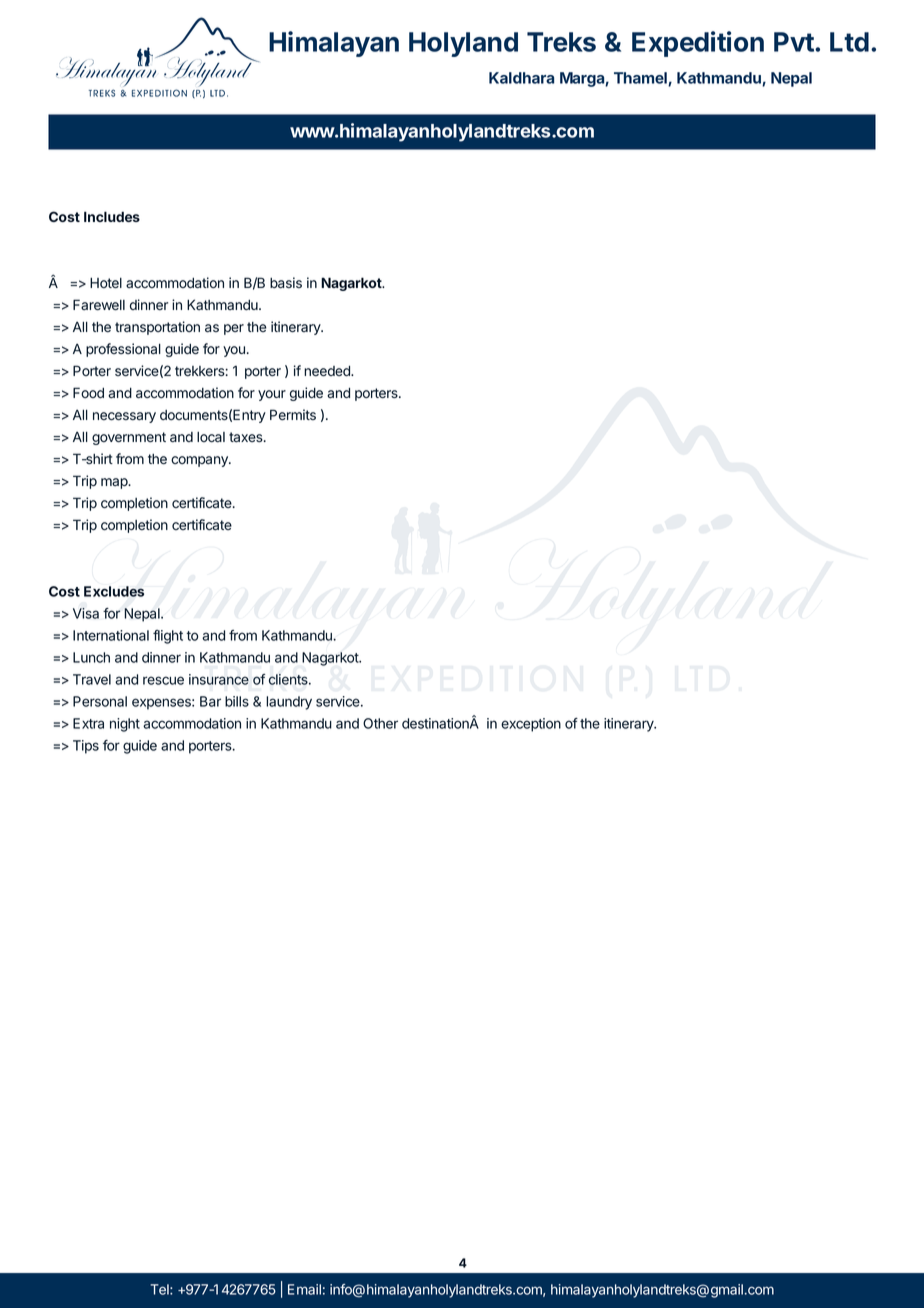 This screenshot has width=924, height=1308. Describe the element at coordinates (698, 44) in the screenshot. I see `Expedition` at that location.
